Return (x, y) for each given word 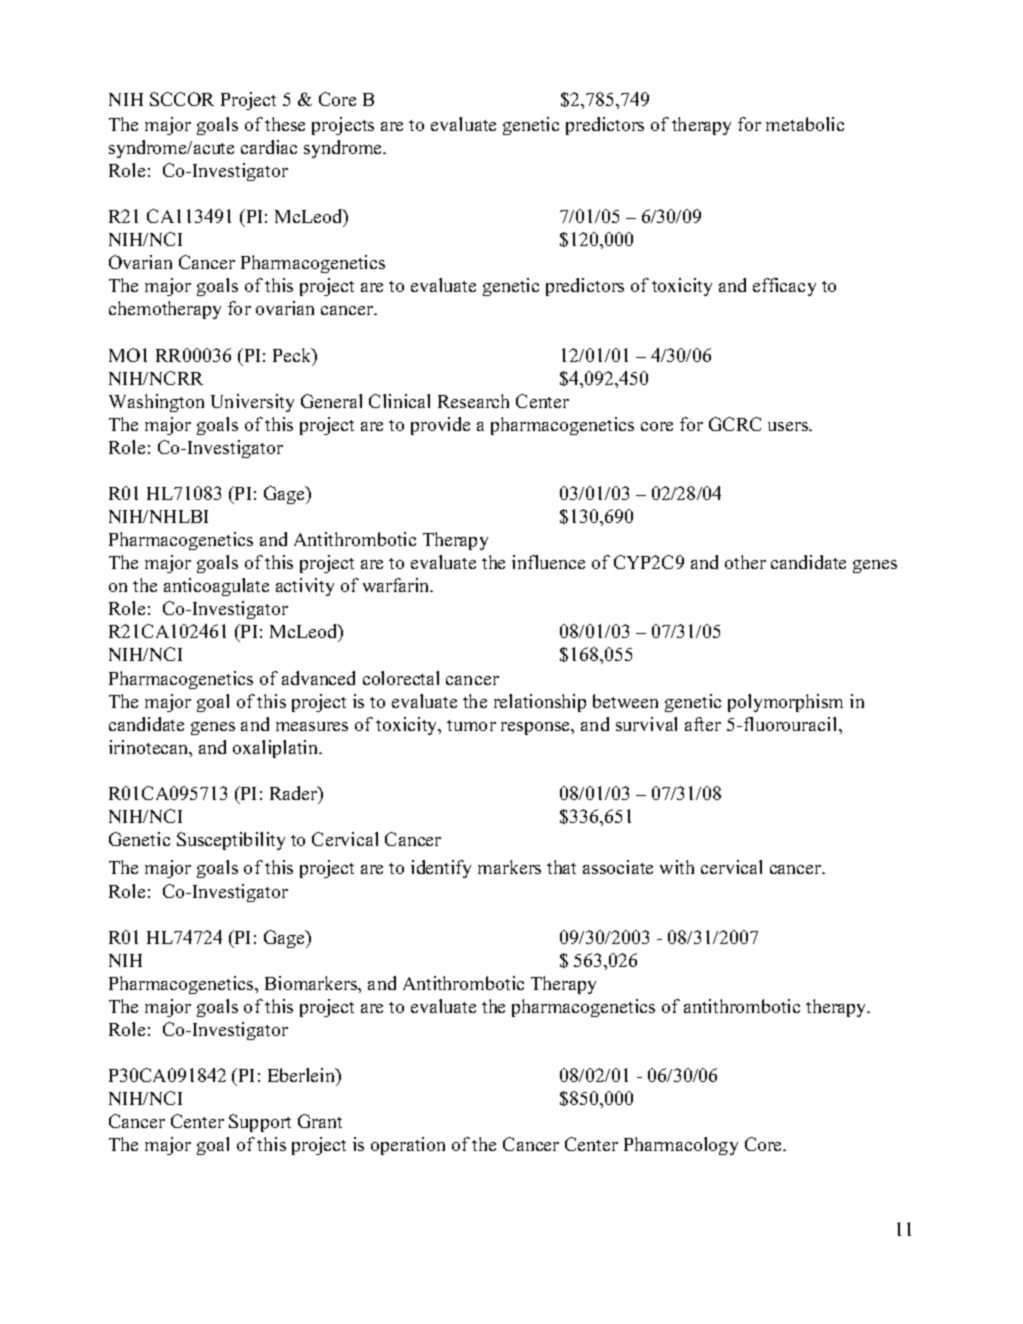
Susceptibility (231, 841)
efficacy (784, 287)
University (252, 403)
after (703, 724)
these (285, 124)
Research (473, 401)
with (677, 867)
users (789, 426)
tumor (471, 725)
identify (441, 869)
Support (260, 1123)
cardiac (269, 147)
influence (548, 562)
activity (305, 587)
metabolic (805, 124)
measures (312, 726)
